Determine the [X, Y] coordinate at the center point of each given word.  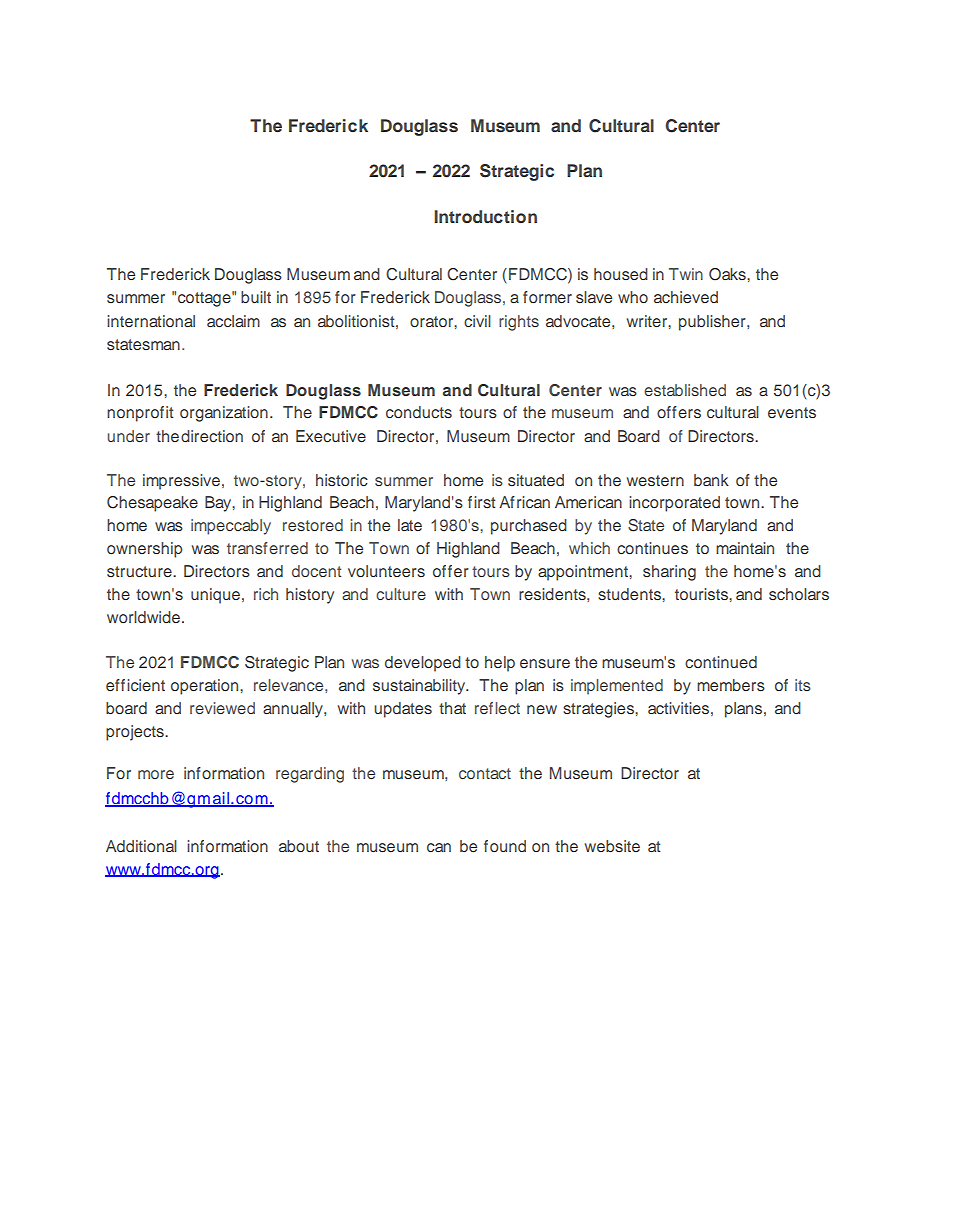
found [505, 846]
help [500, 664]
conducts [419, 412]
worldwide [143, 617]
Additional [141, 846]
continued [721, 662]
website [612, 846]
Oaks [728, 274]
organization [224, 414]
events [792, 413]
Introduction [485, 216]
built [256, 297]
